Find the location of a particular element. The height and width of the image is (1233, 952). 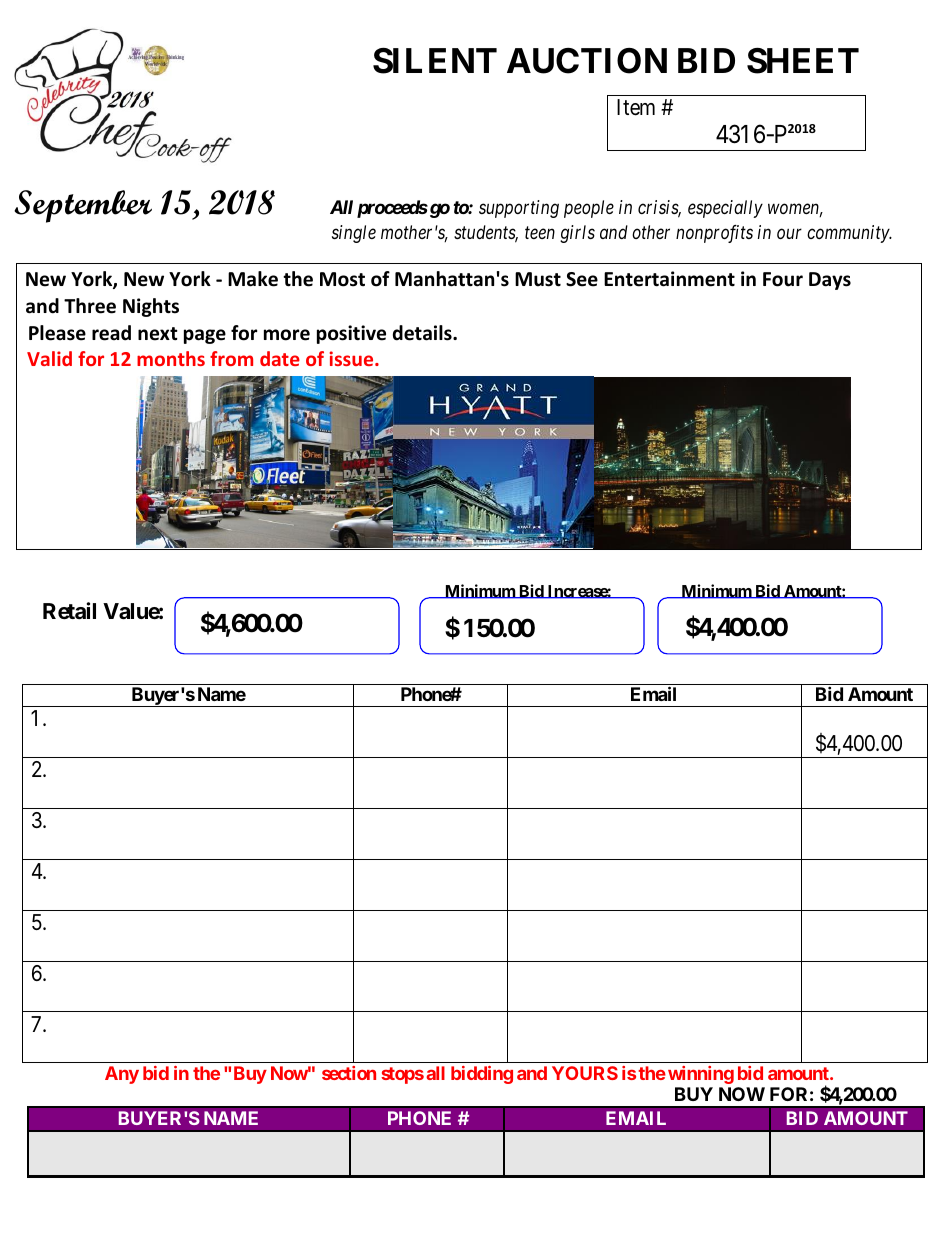

Any is located at coordinates (122, 1075).
